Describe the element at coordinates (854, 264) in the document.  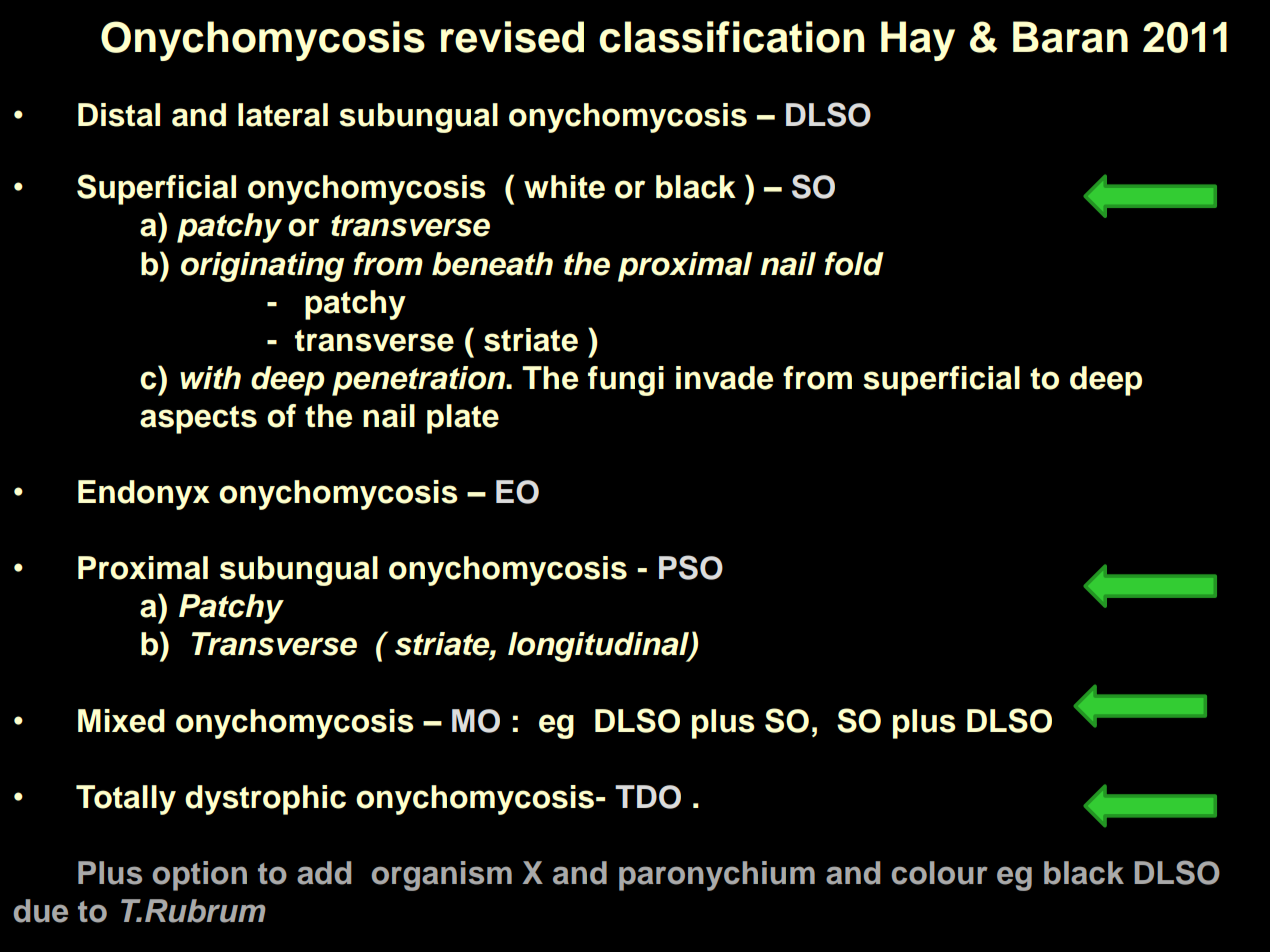
I see `fold` at that location.
